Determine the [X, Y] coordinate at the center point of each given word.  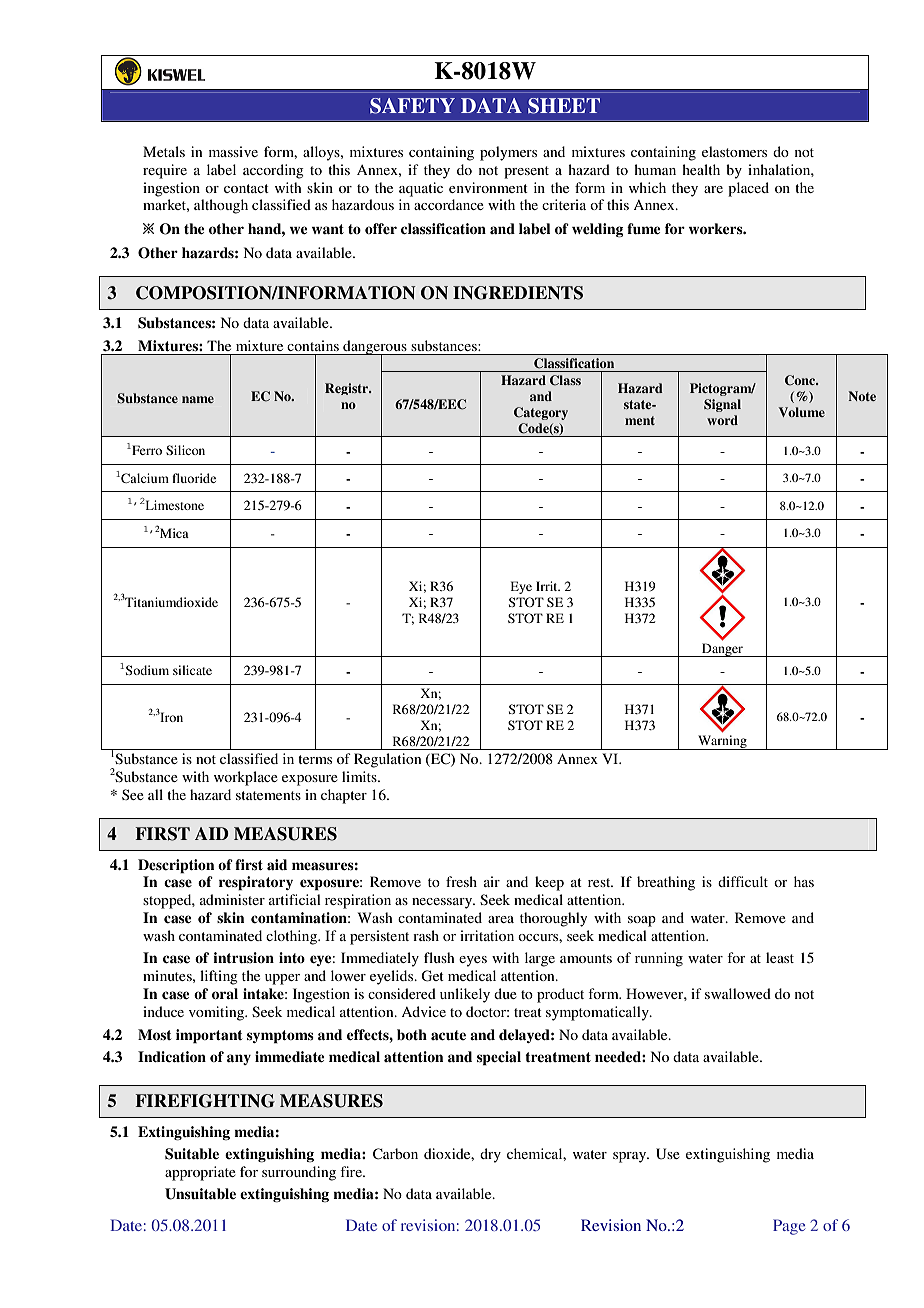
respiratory [256, 883]
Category [541, 413]
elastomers [734, 151]
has [804, 881]
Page [789, 1227]
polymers [508, 153]
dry [490, 1155]
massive [233, 151]
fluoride [194, 478]
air [492, 881]
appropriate [200, 1173]
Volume [801, 412]
